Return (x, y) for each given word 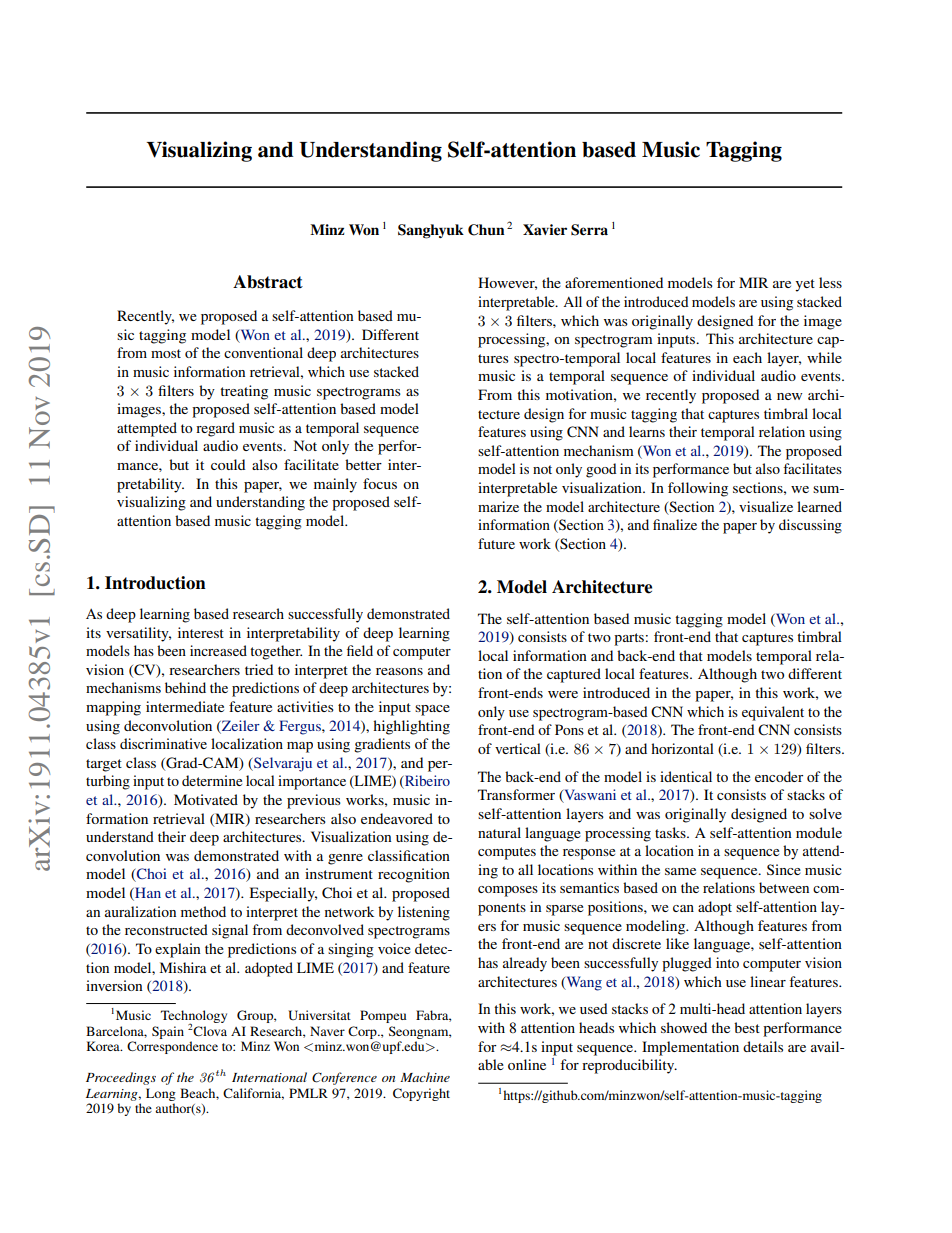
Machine (425, 1077)
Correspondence (172, 1047)
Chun (486, 230)
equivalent (773, 713)
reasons (399, 671)
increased (218, 650)
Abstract (268, 282)
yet (805, 285)
